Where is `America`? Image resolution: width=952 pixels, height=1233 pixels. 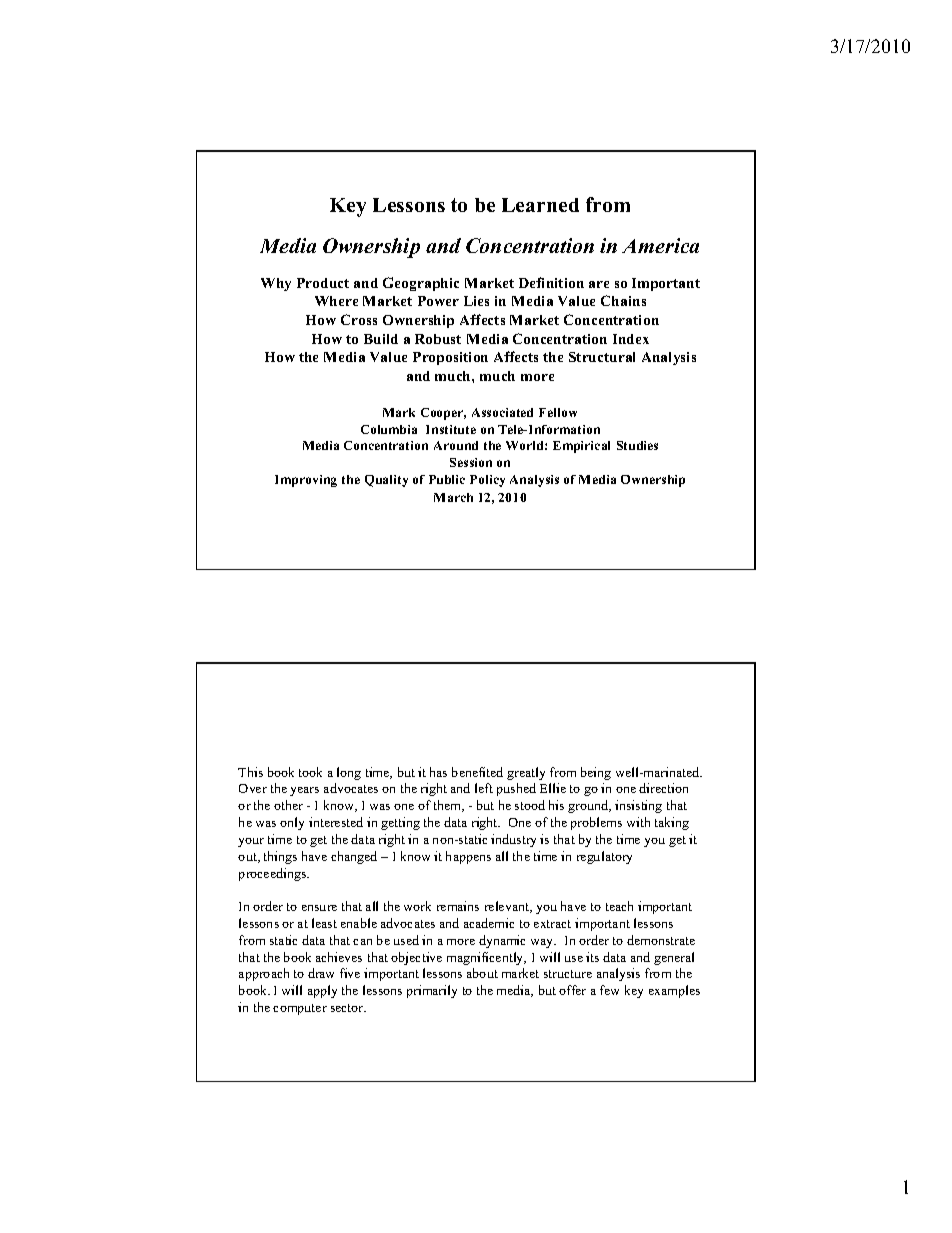
America is located at coordinates (660, 245).
